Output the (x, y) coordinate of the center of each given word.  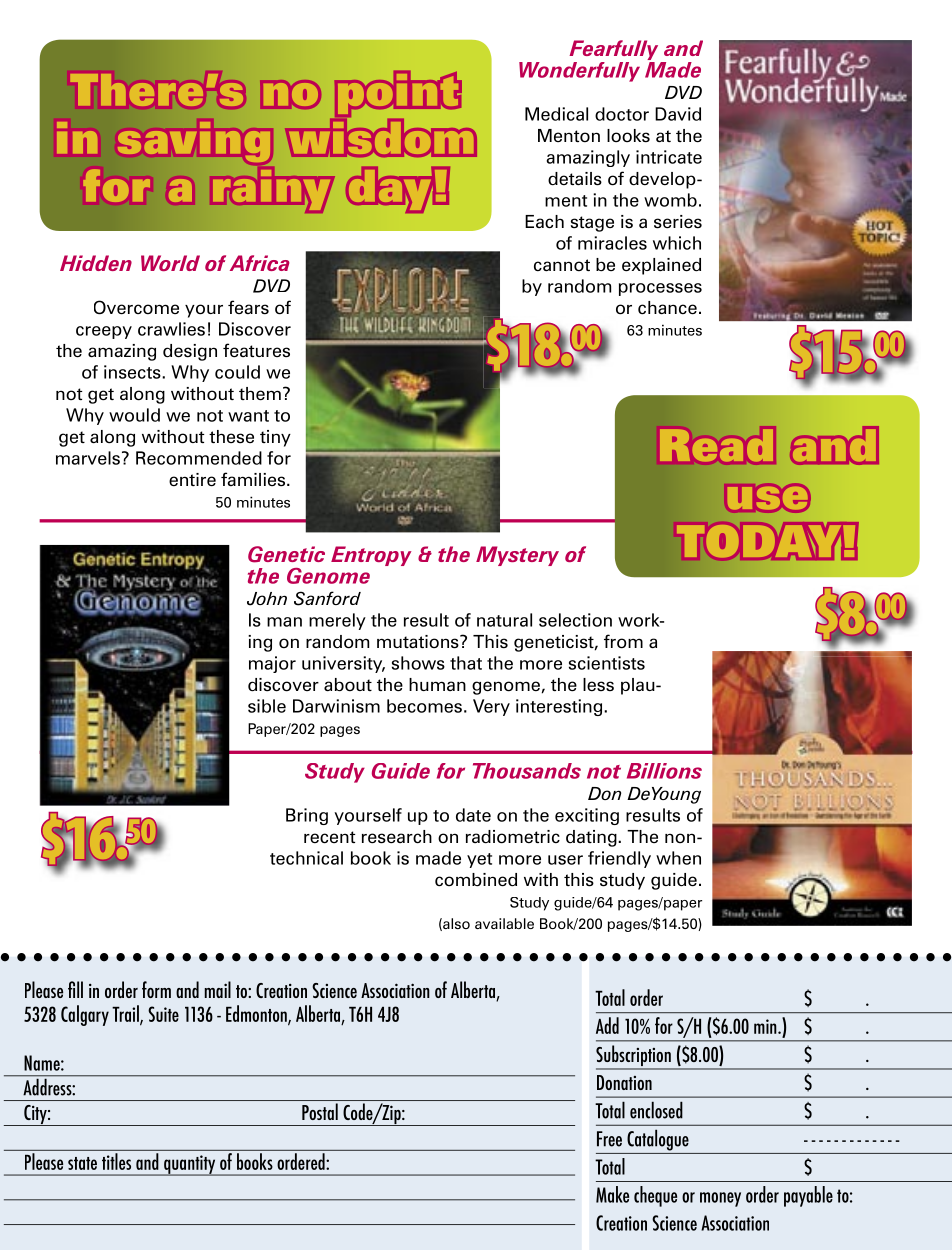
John (267, 599)
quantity (190, 1165)
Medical (556, 114)
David (678, 114)
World (170, 263)
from (623, 641)
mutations (419, 642)
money (720, 1199)
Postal (320, 1111)
